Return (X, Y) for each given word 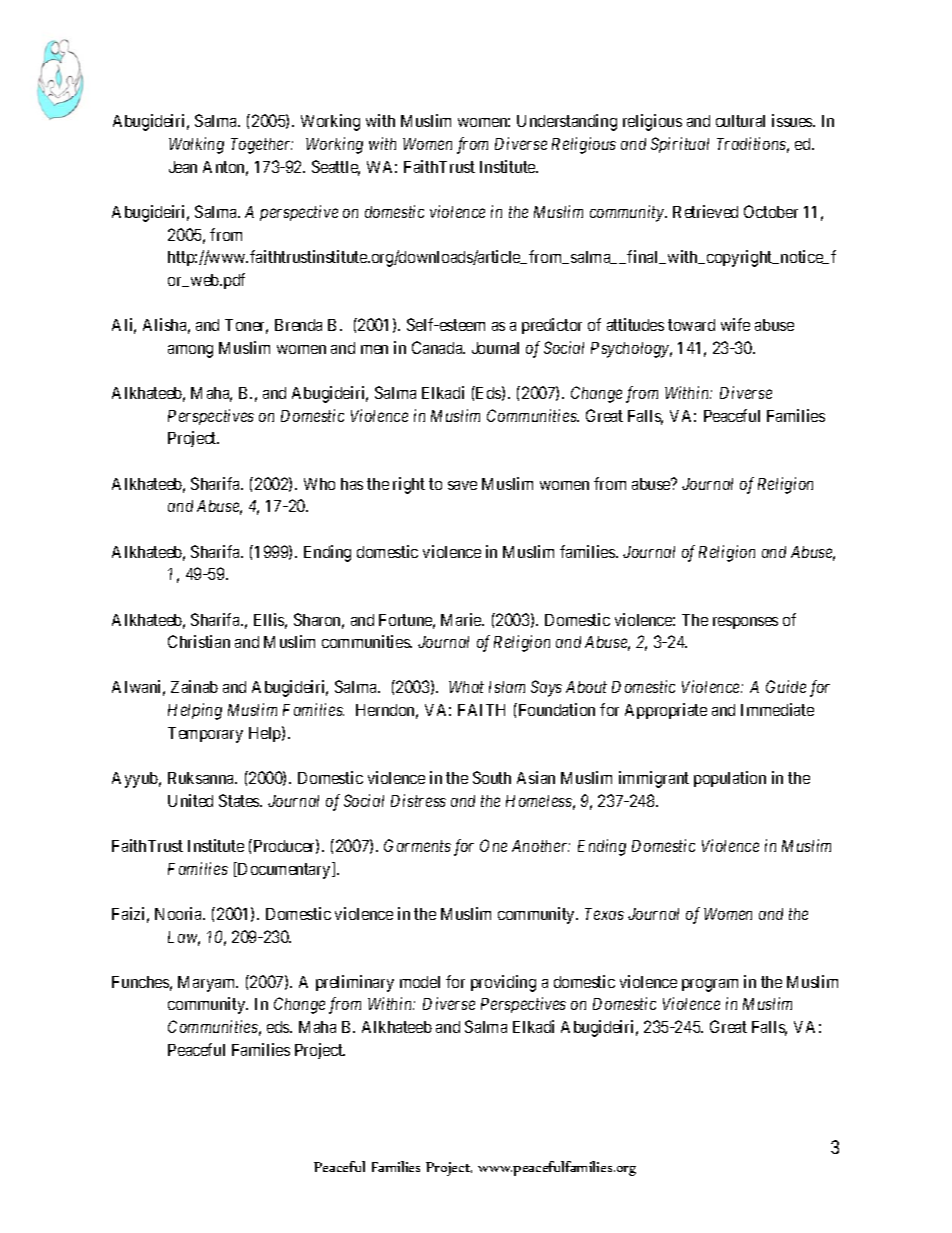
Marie (462, 619)
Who (319, 484)
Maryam (208, 984)
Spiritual (680, 145)
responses (745, 623)
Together (262, 146)
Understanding (567, 122)
